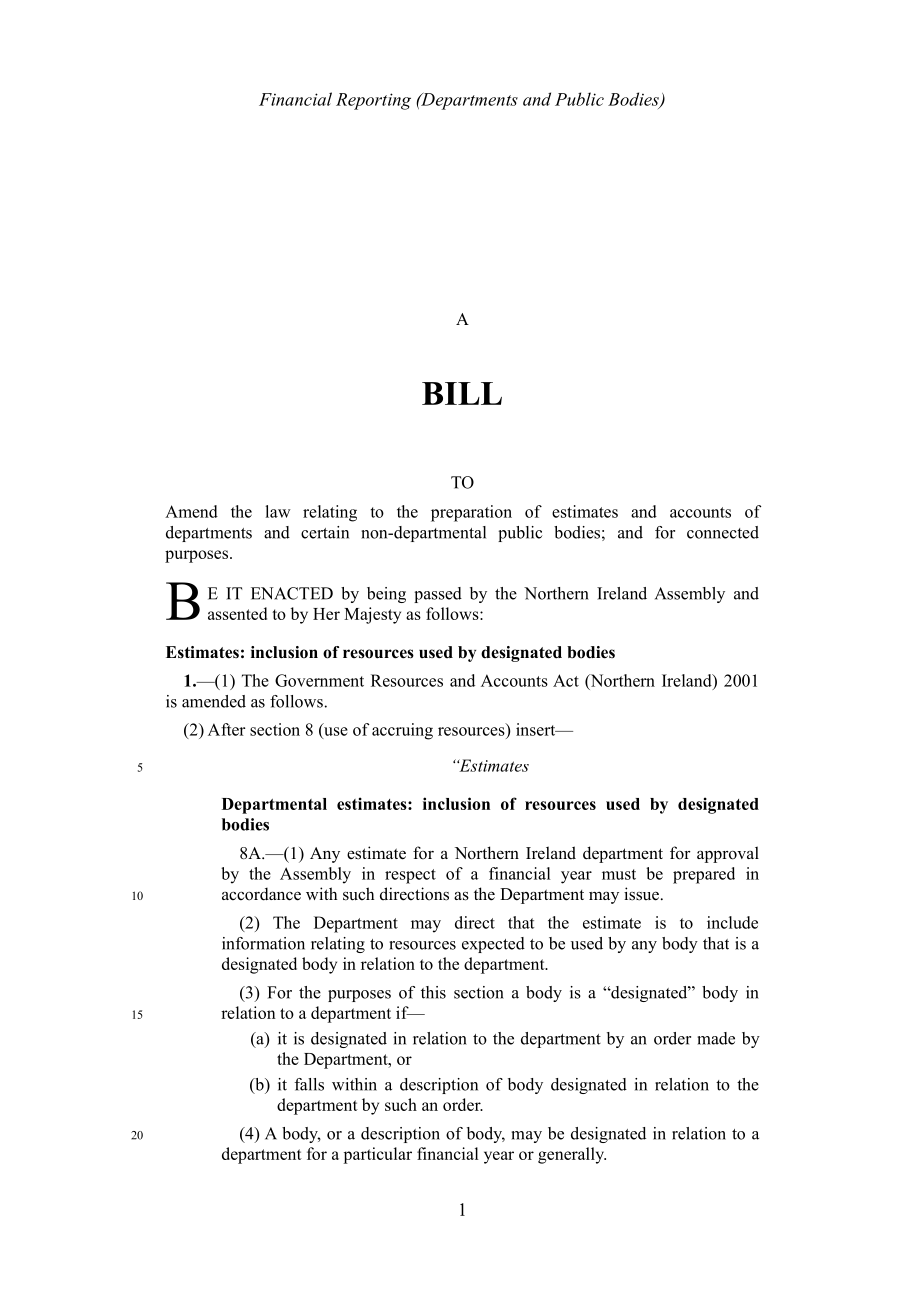  Describe the element at coordinates (373, 101) in the screenshot. I see `Reporting` at that location.
